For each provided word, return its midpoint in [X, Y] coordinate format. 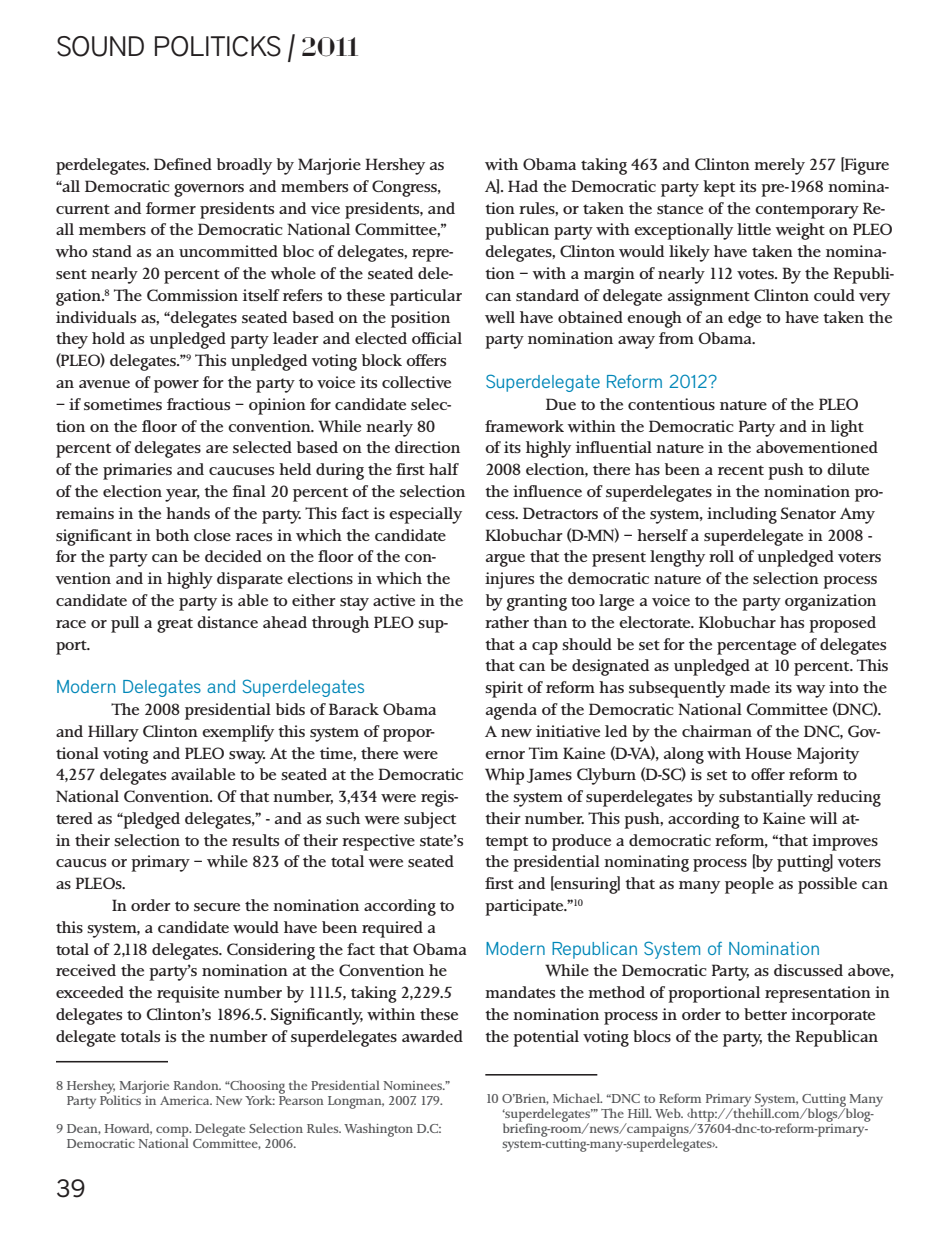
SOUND [100, 46]
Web [669, 1113]
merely [779, 166]
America [186, 1100]
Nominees [414, 1085]
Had [523, 186]
